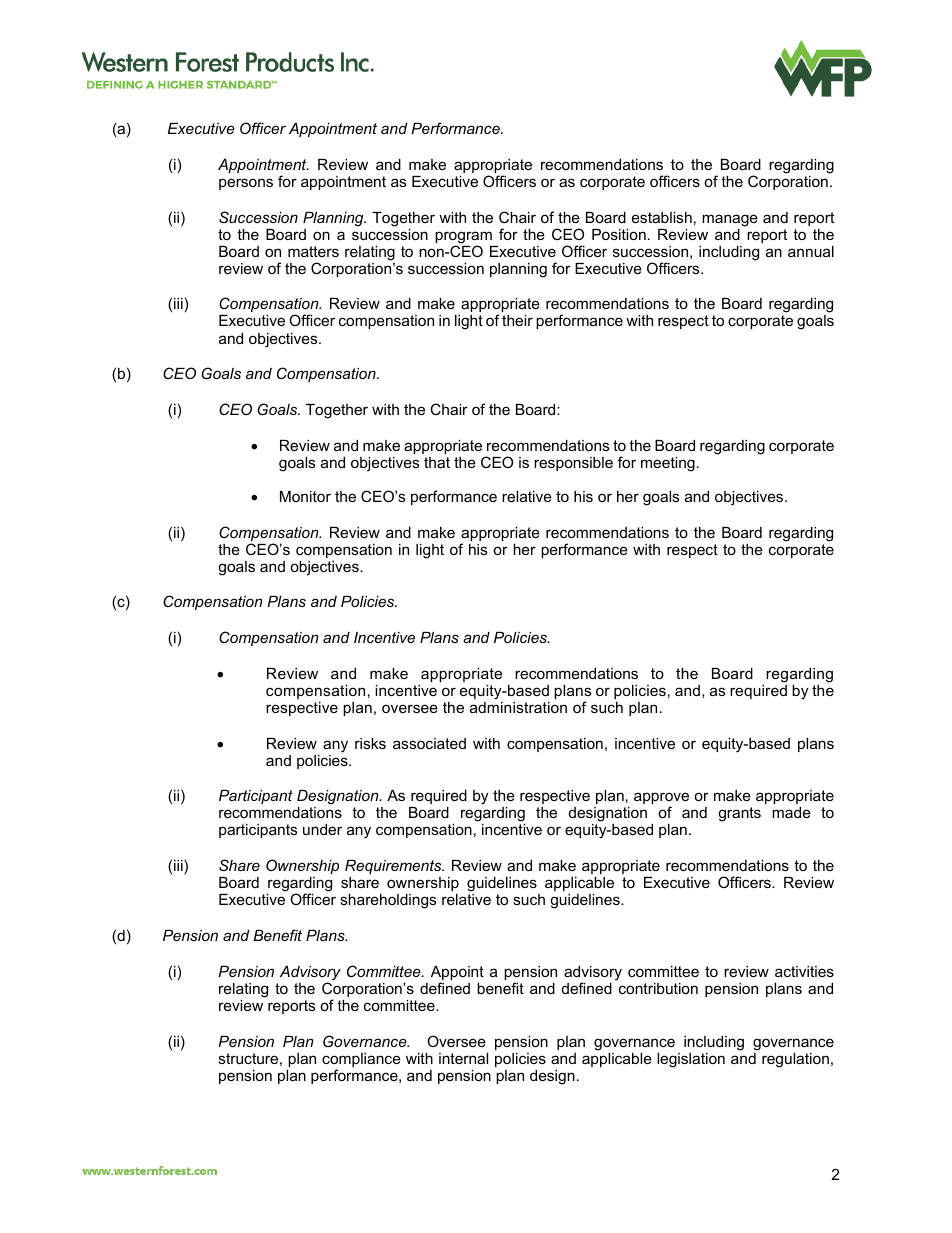 The width and height of the image is (952, 1233). Describe the element at coordinates (518, 707) in the image. I see `administration` at that location.
